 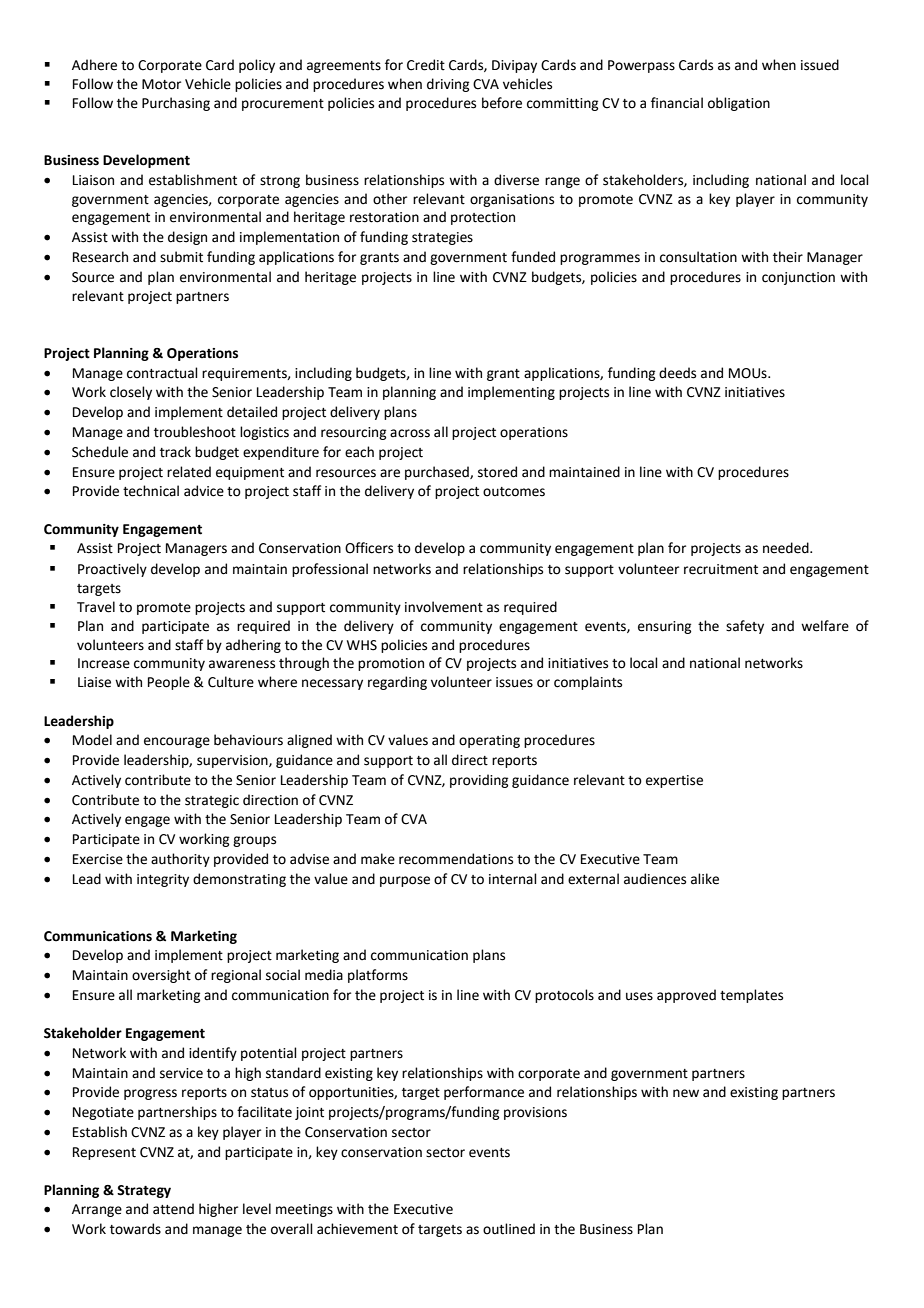 I want to click on attend, so click(x=173, y=1209).
